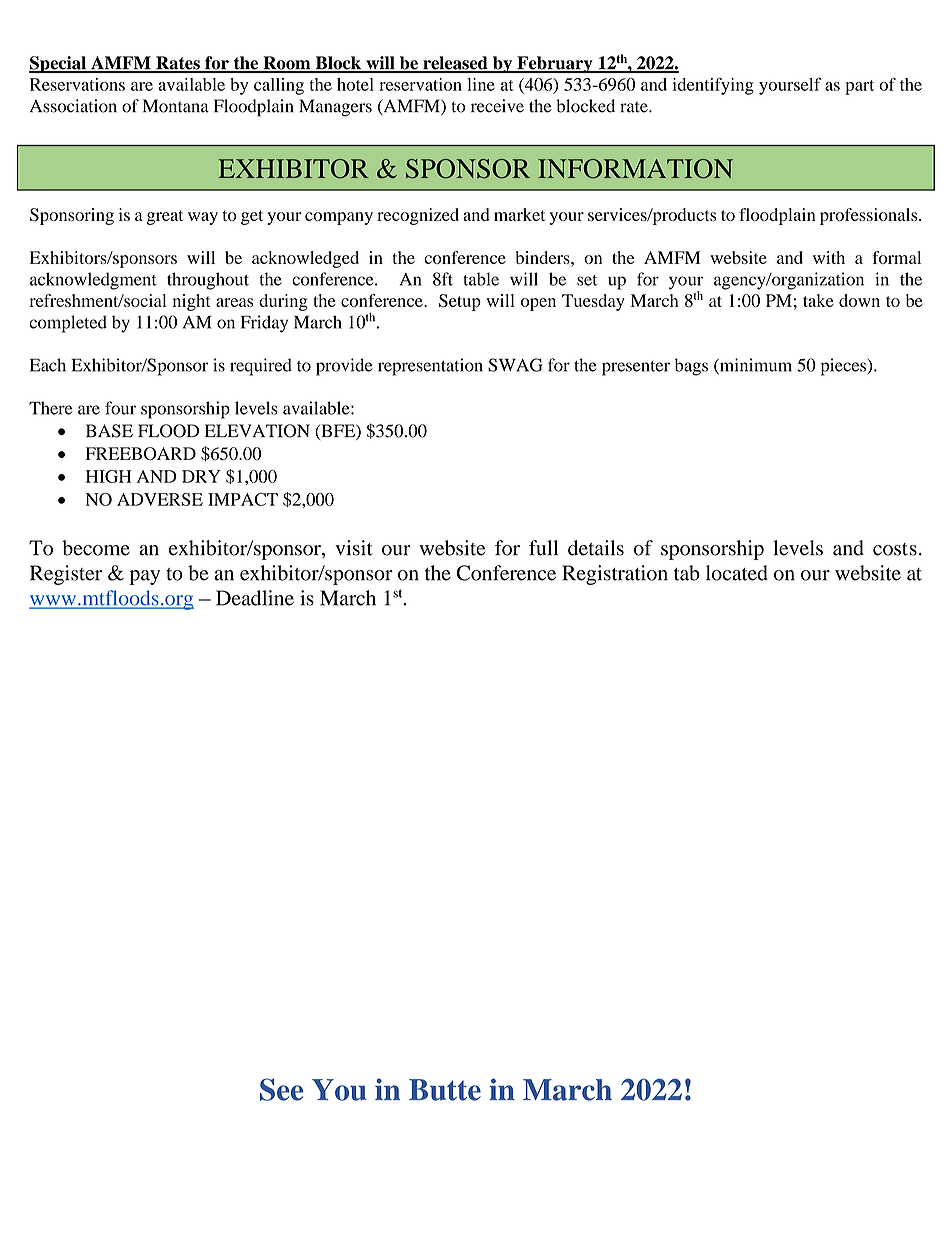 This image has height=1233, width=952. Describe the element at coordinates (176, 106) in the image. I see `Montana` at that location.
